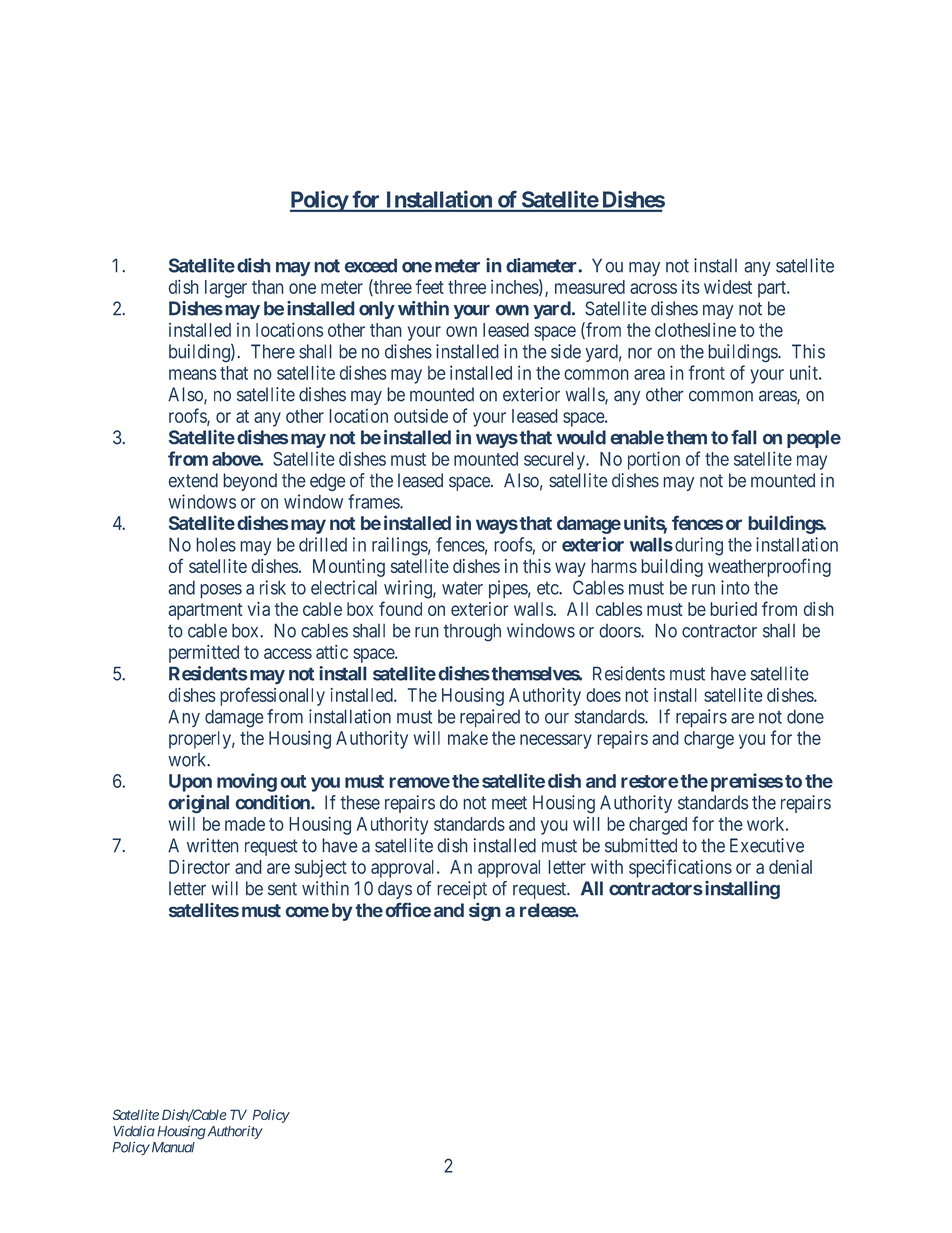 The height and width of the screenshot is (1233, 952). I want to click on into, so click(735, 587).
